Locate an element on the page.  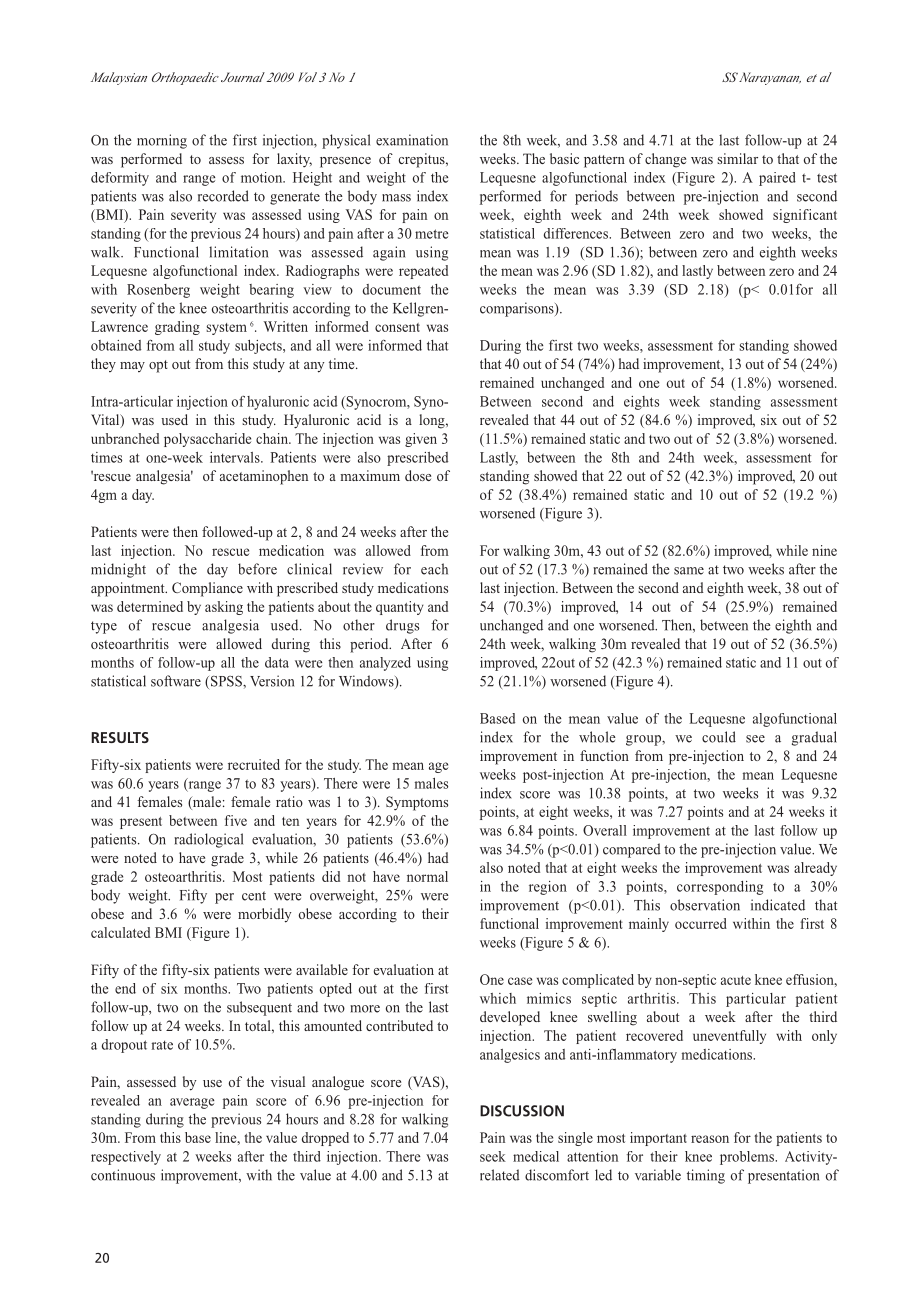
drugs is located at coordinates (402, 626).
